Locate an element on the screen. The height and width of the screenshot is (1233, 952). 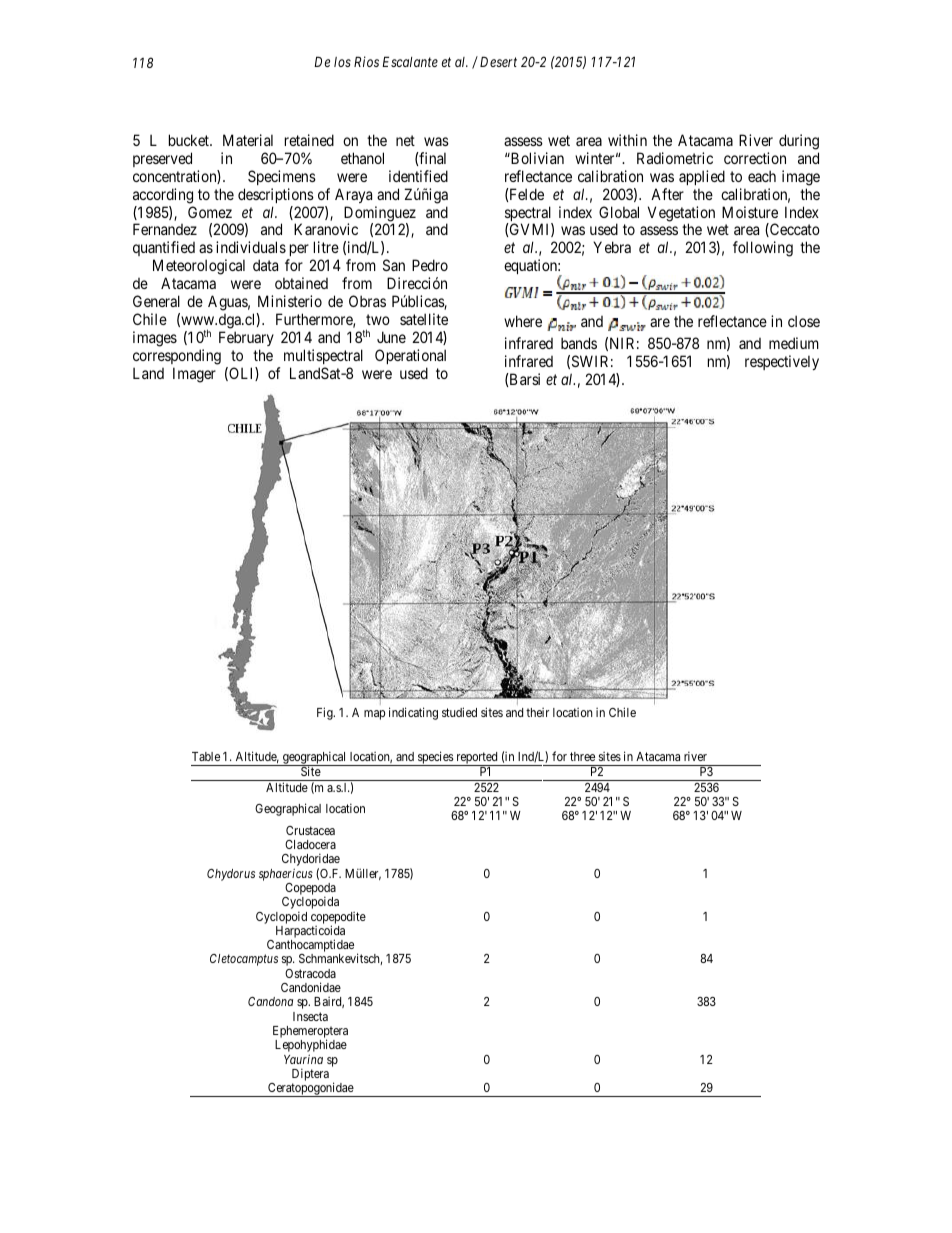
three is located at coordinates (582, 756).
